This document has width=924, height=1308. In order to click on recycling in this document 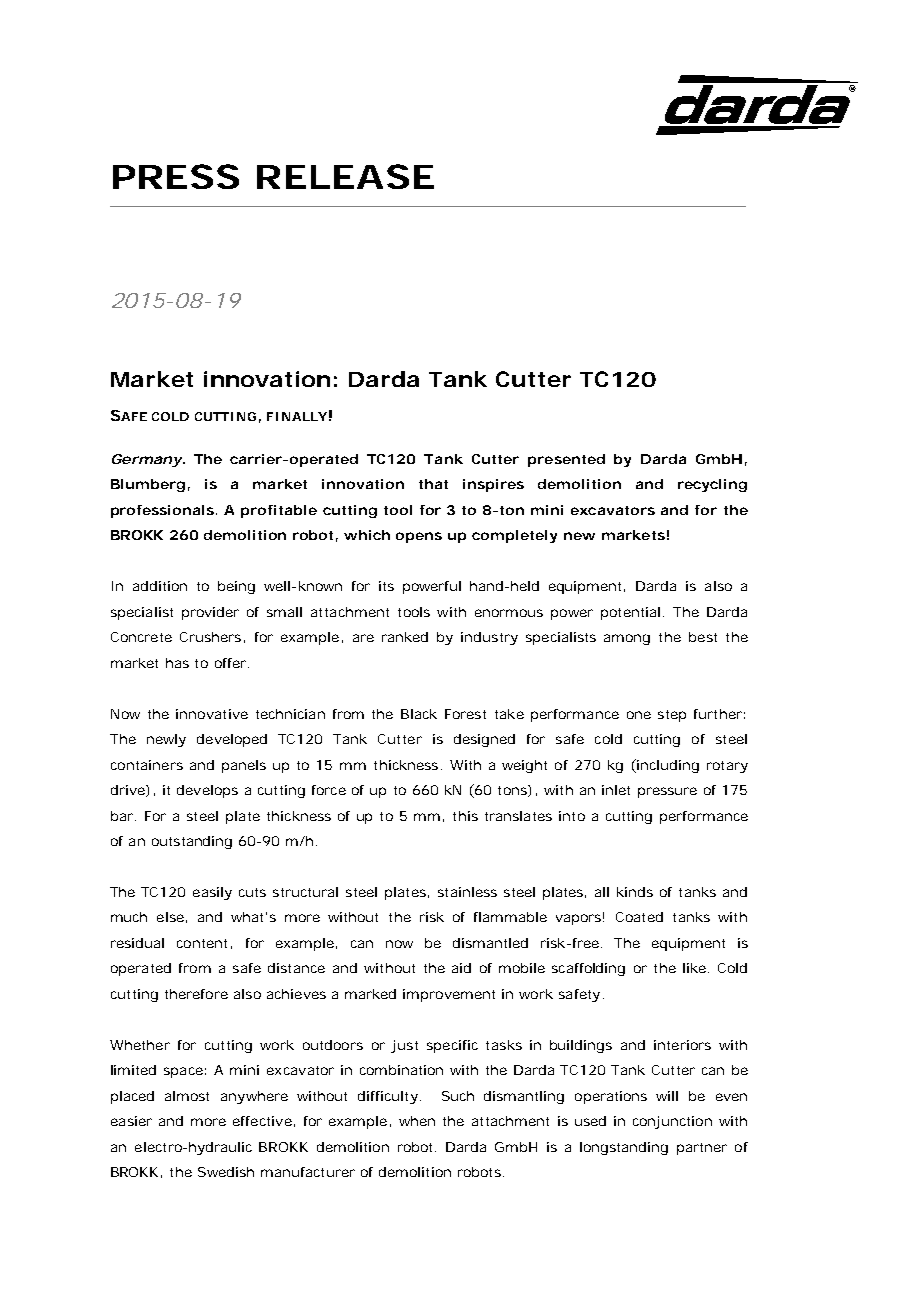, I will do `click(712, 485)`.
